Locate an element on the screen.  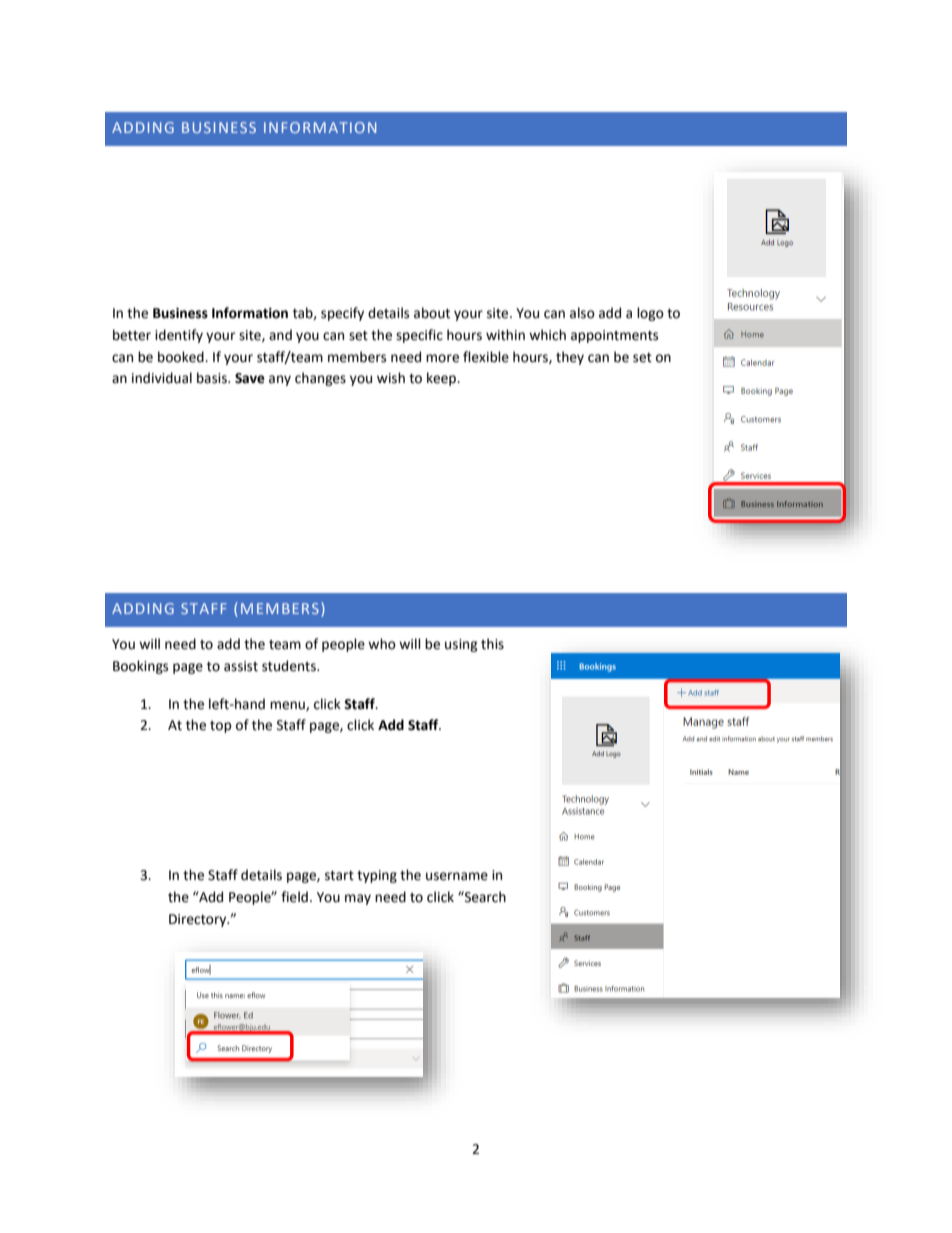
username is located at coordinates (457, 876).
